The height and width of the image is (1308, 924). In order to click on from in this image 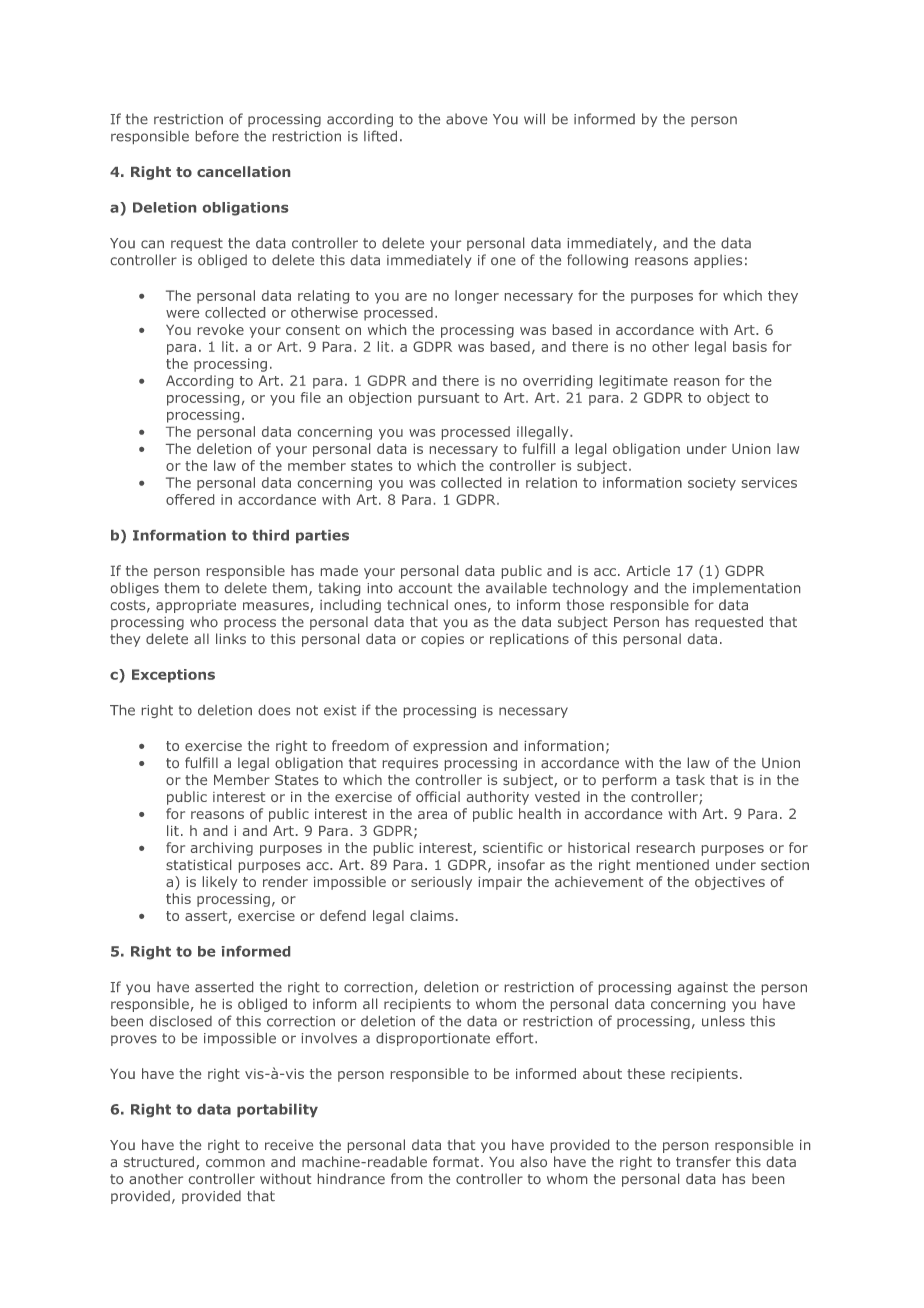, I will do `click(406, 1178)`.
